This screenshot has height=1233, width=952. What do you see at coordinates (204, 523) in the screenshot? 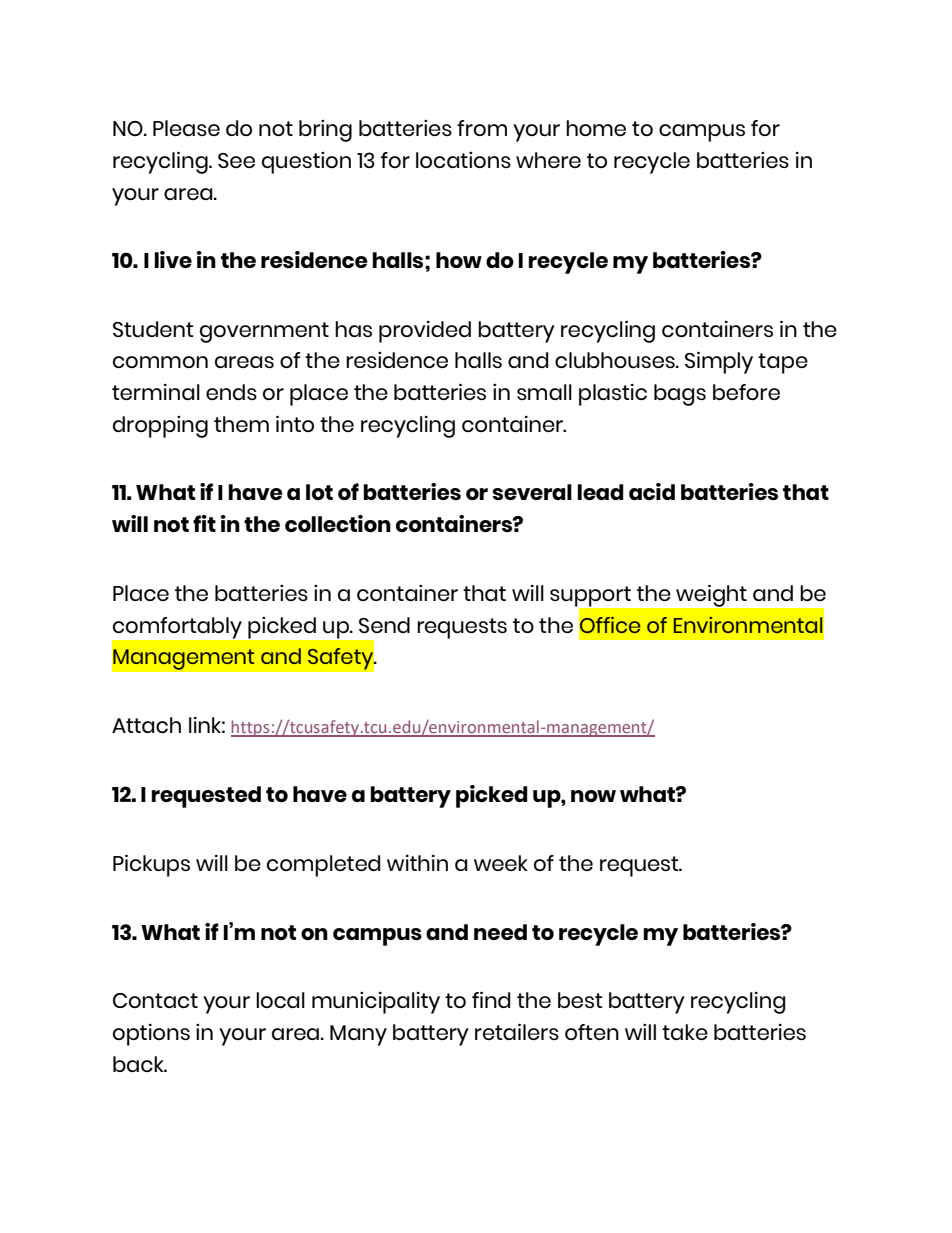
I see `fit` at bounding box center [204, 523].
